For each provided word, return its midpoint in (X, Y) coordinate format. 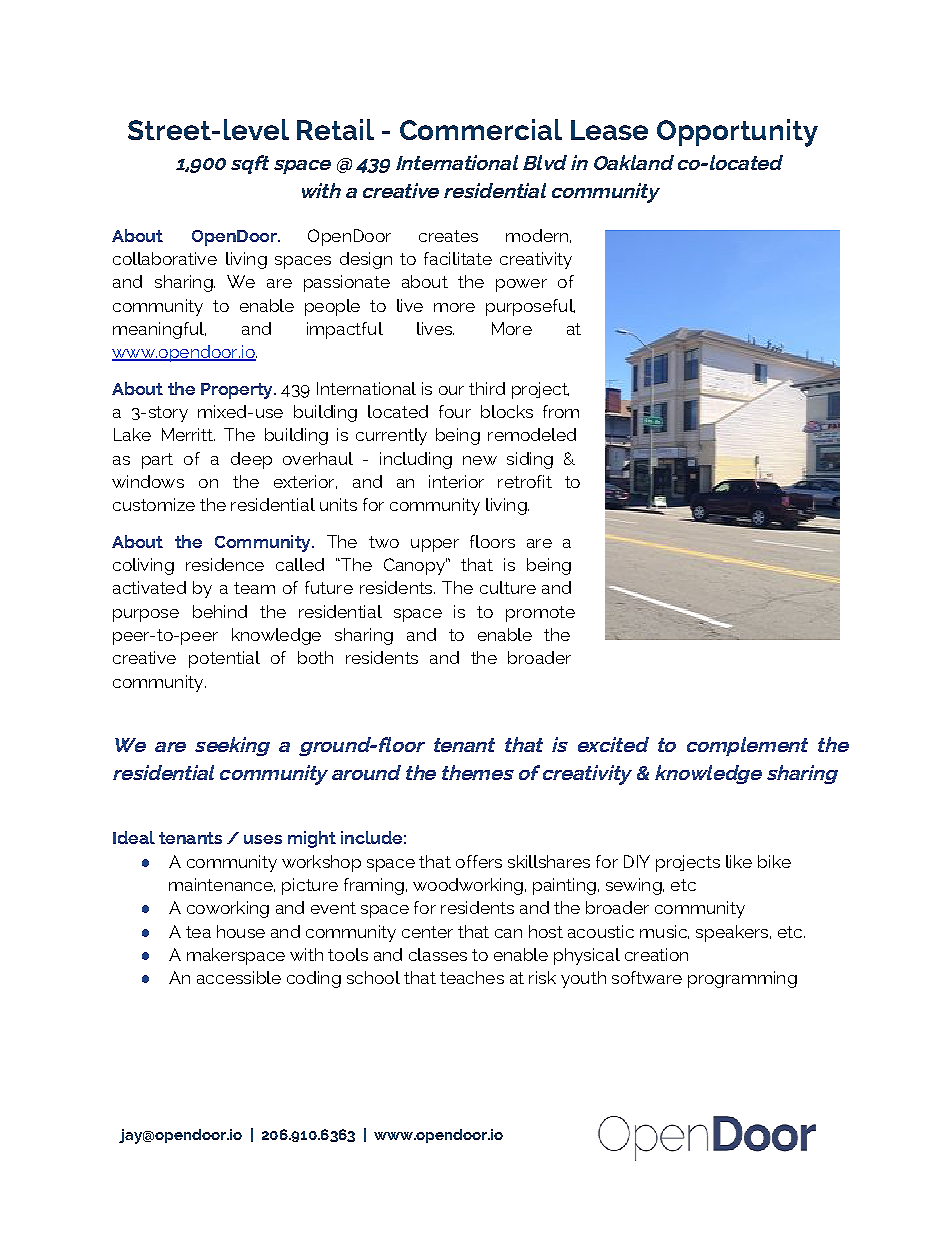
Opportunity (737, 133)
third (487, 388)
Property (238, 391)
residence (225, 564)
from (561, 411)
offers (479, 861)
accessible (239, 977)
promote (540, 614)
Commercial (481, 129)
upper (435, 545)
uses (263, 839)
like (739, 861)
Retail (335, 129)
